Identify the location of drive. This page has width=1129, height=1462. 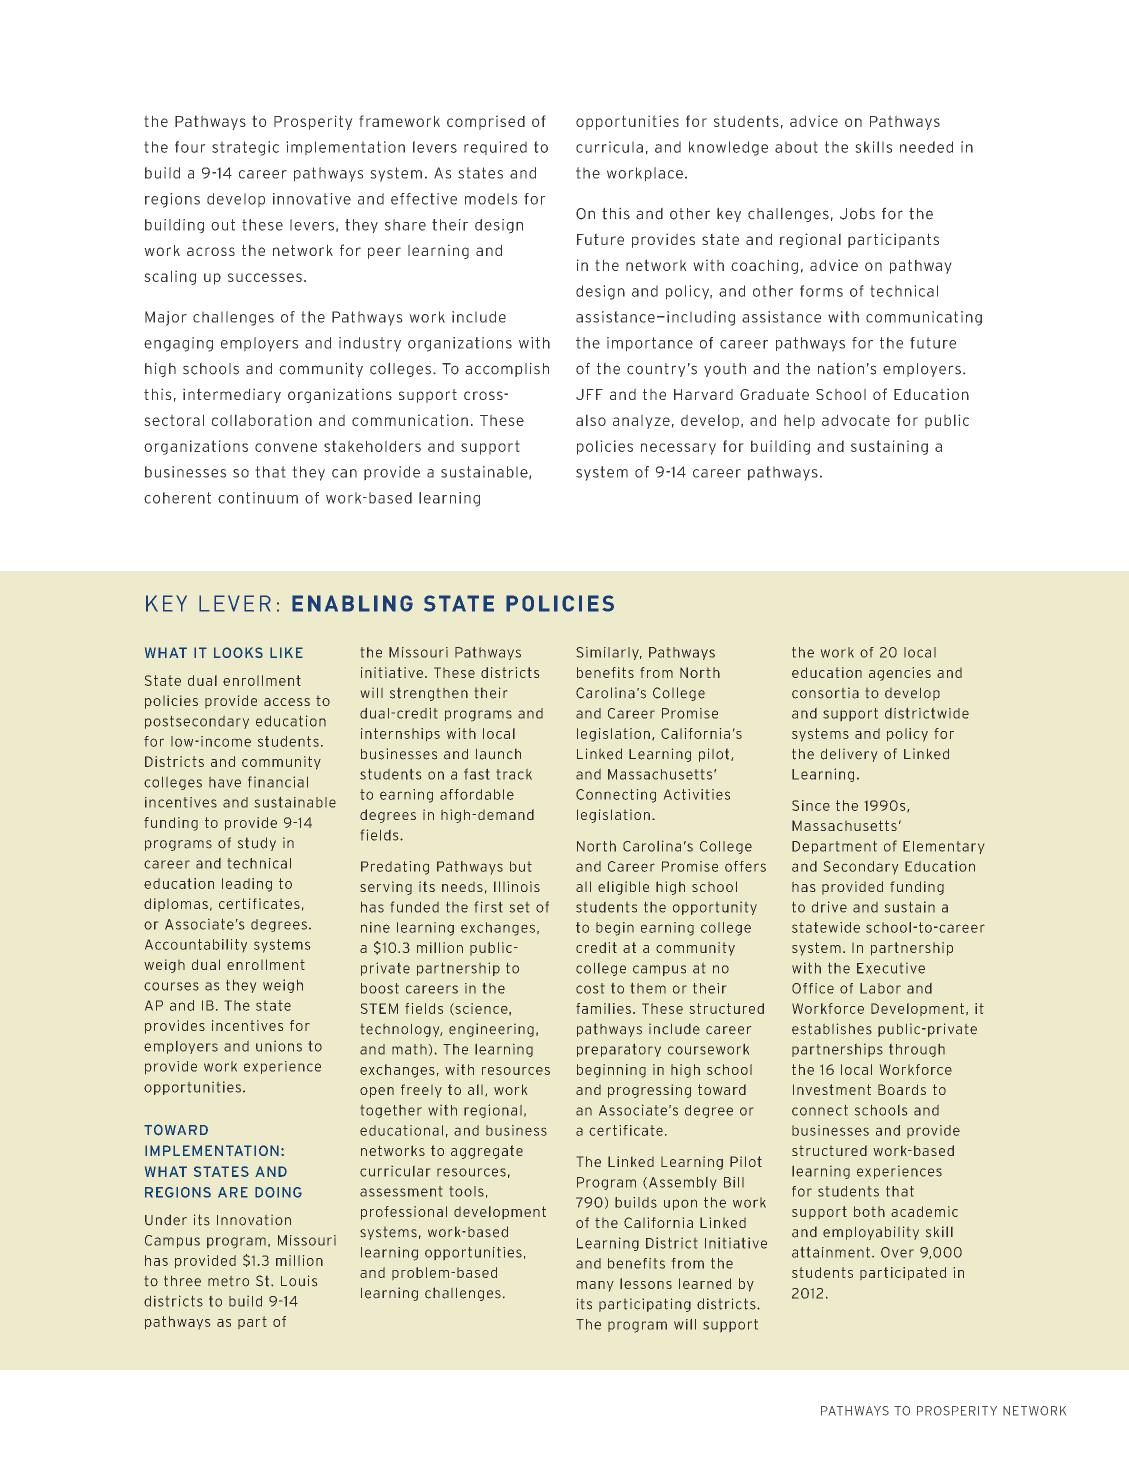
(829, 907).
